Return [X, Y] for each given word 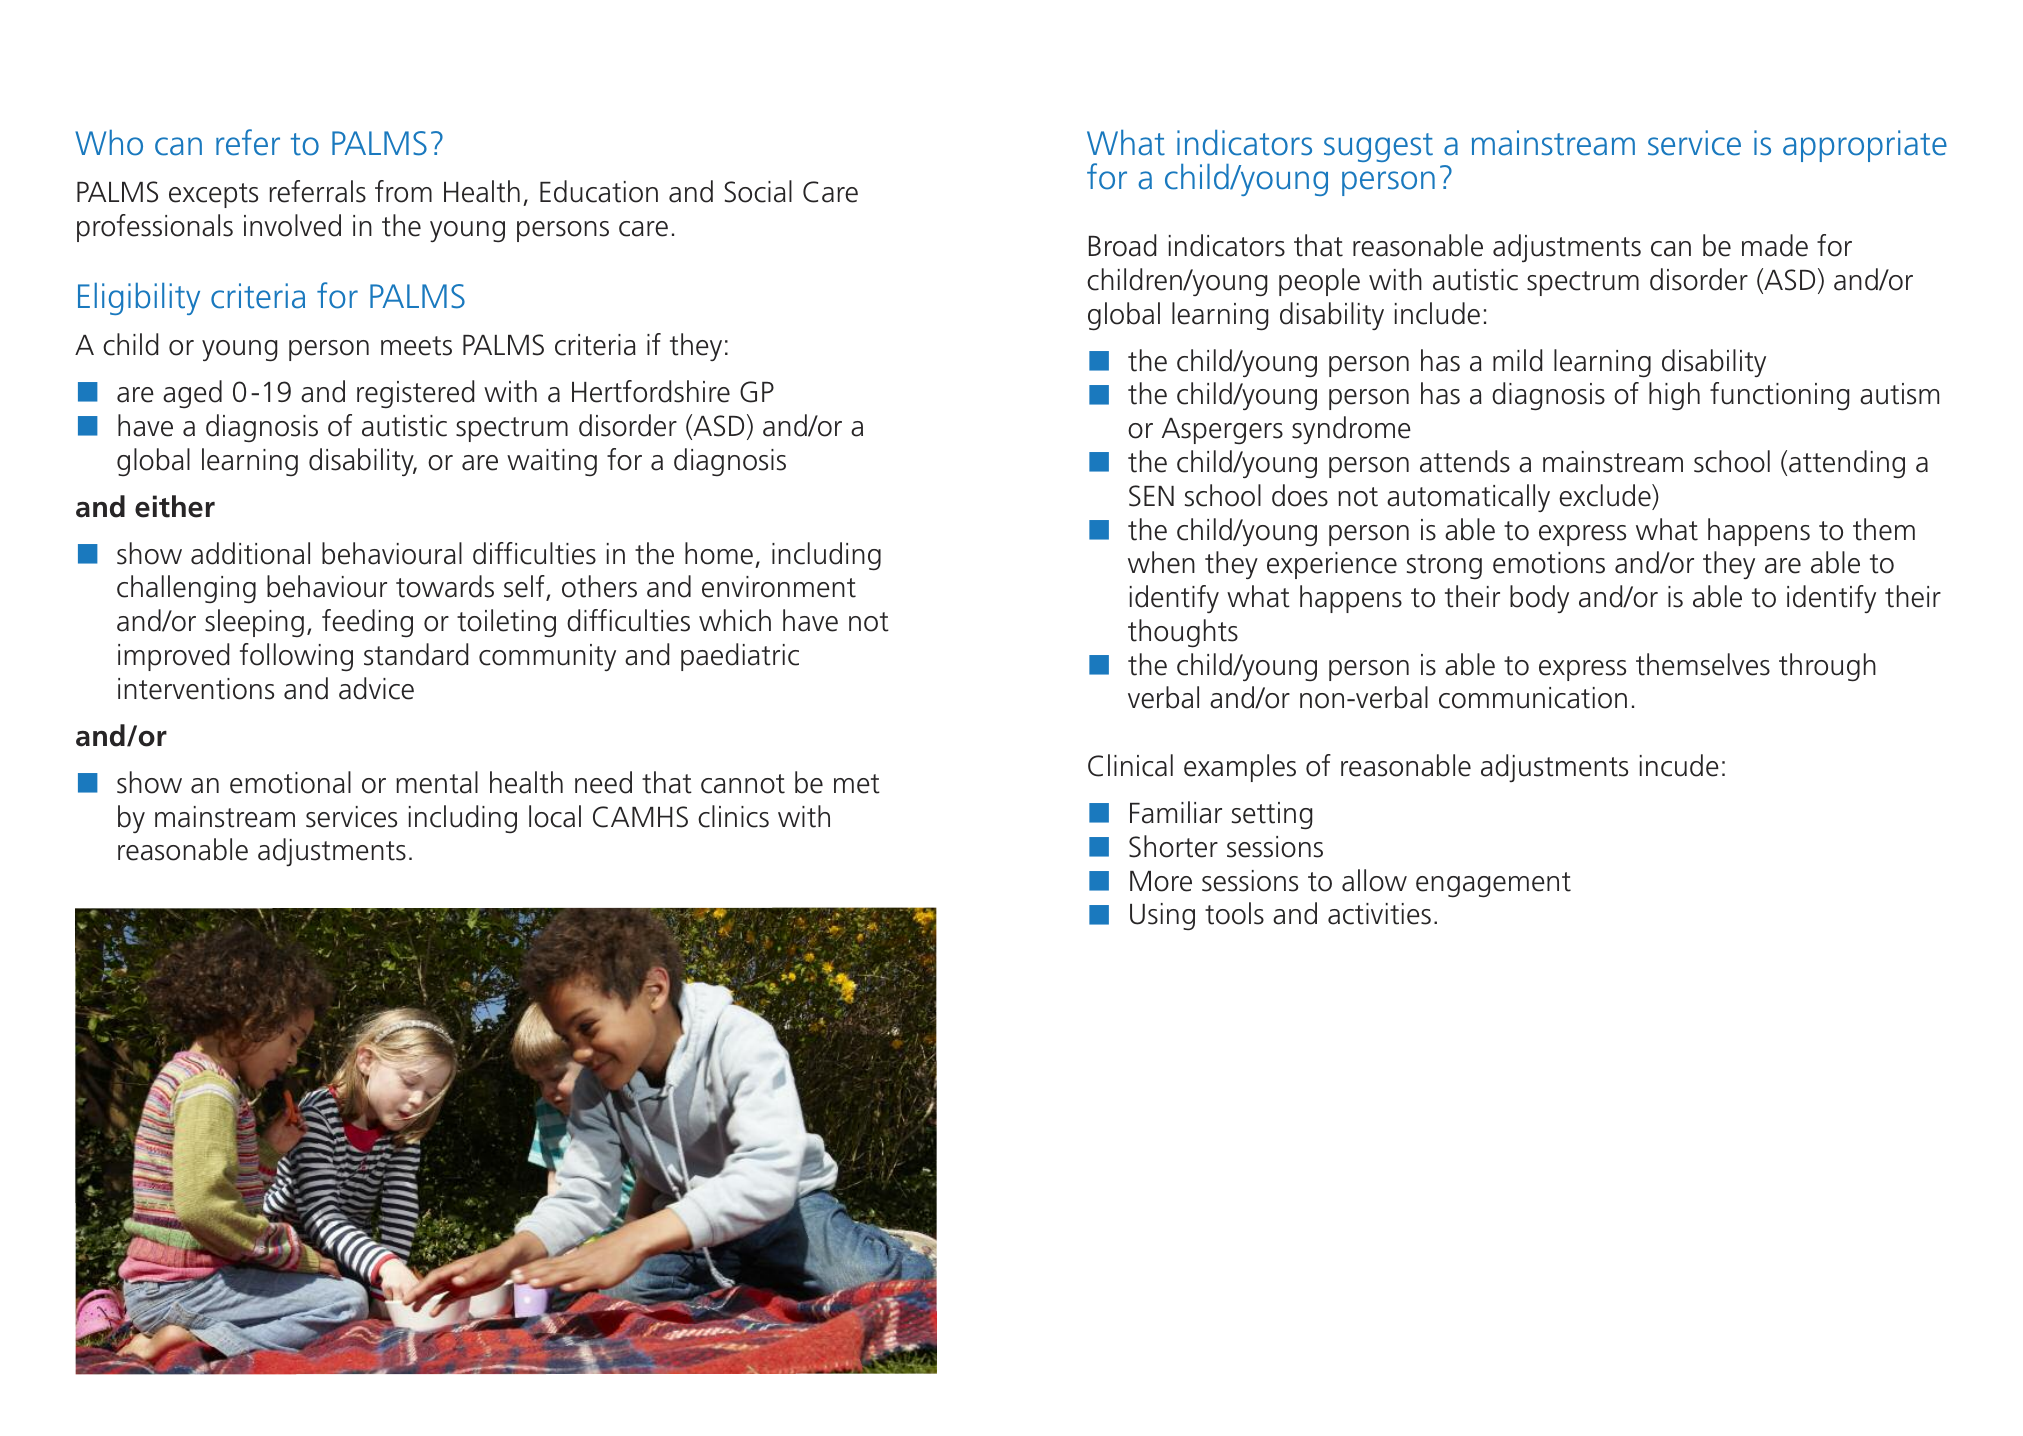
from [403, 191]
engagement [1493, 885]
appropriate [1865, 146]
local [555, 816]
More [1161, 881]
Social [758, 191]
